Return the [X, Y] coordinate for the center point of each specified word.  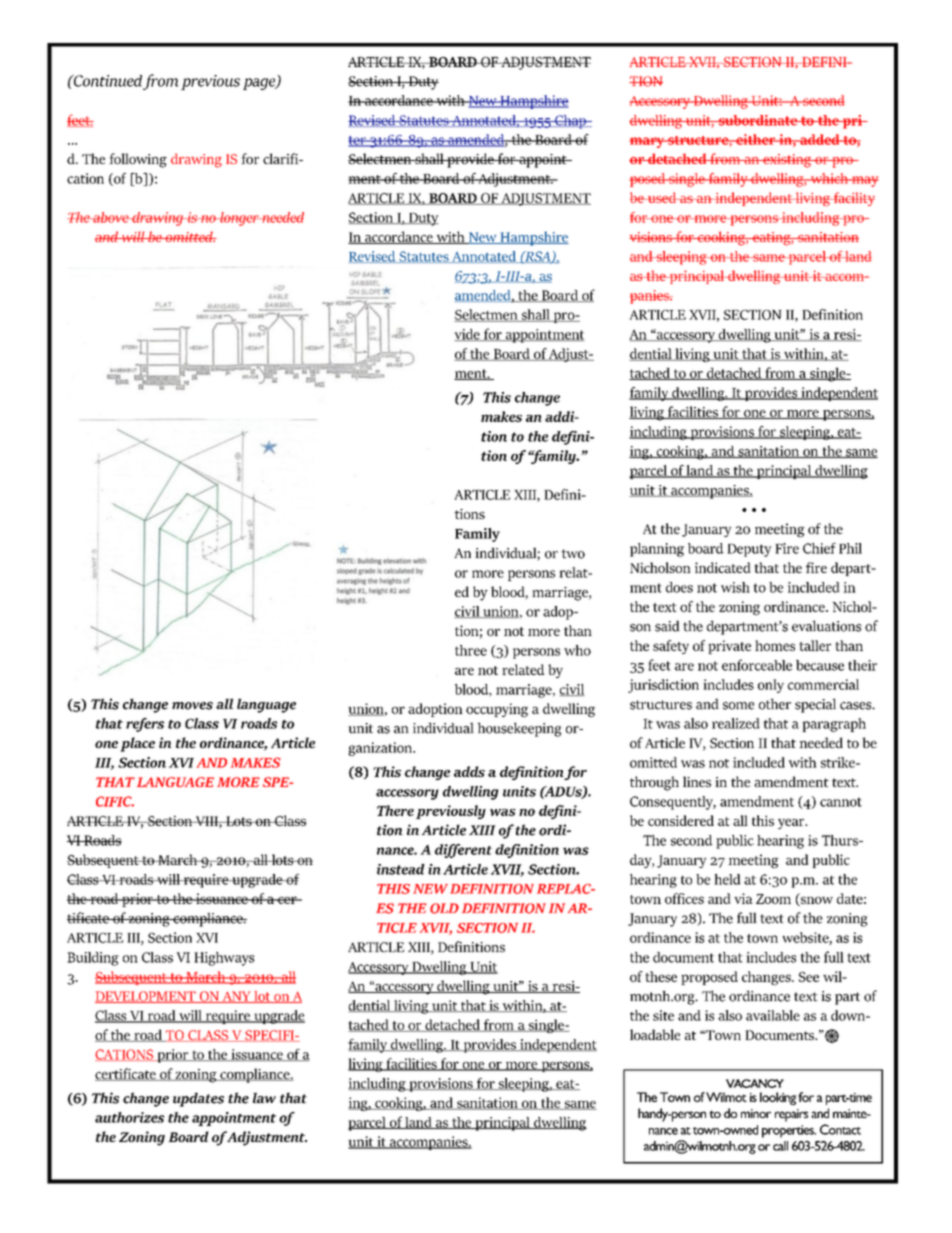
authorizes [129, 1117]
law [264, 1098]
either [756, 139]
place [137, 744]
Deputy [749, 550]
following [138, 160]
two [573, 554]
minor [756, 1113]
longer [239, 219]
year [792, 824]
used [662, 197]
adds [469, 771]
